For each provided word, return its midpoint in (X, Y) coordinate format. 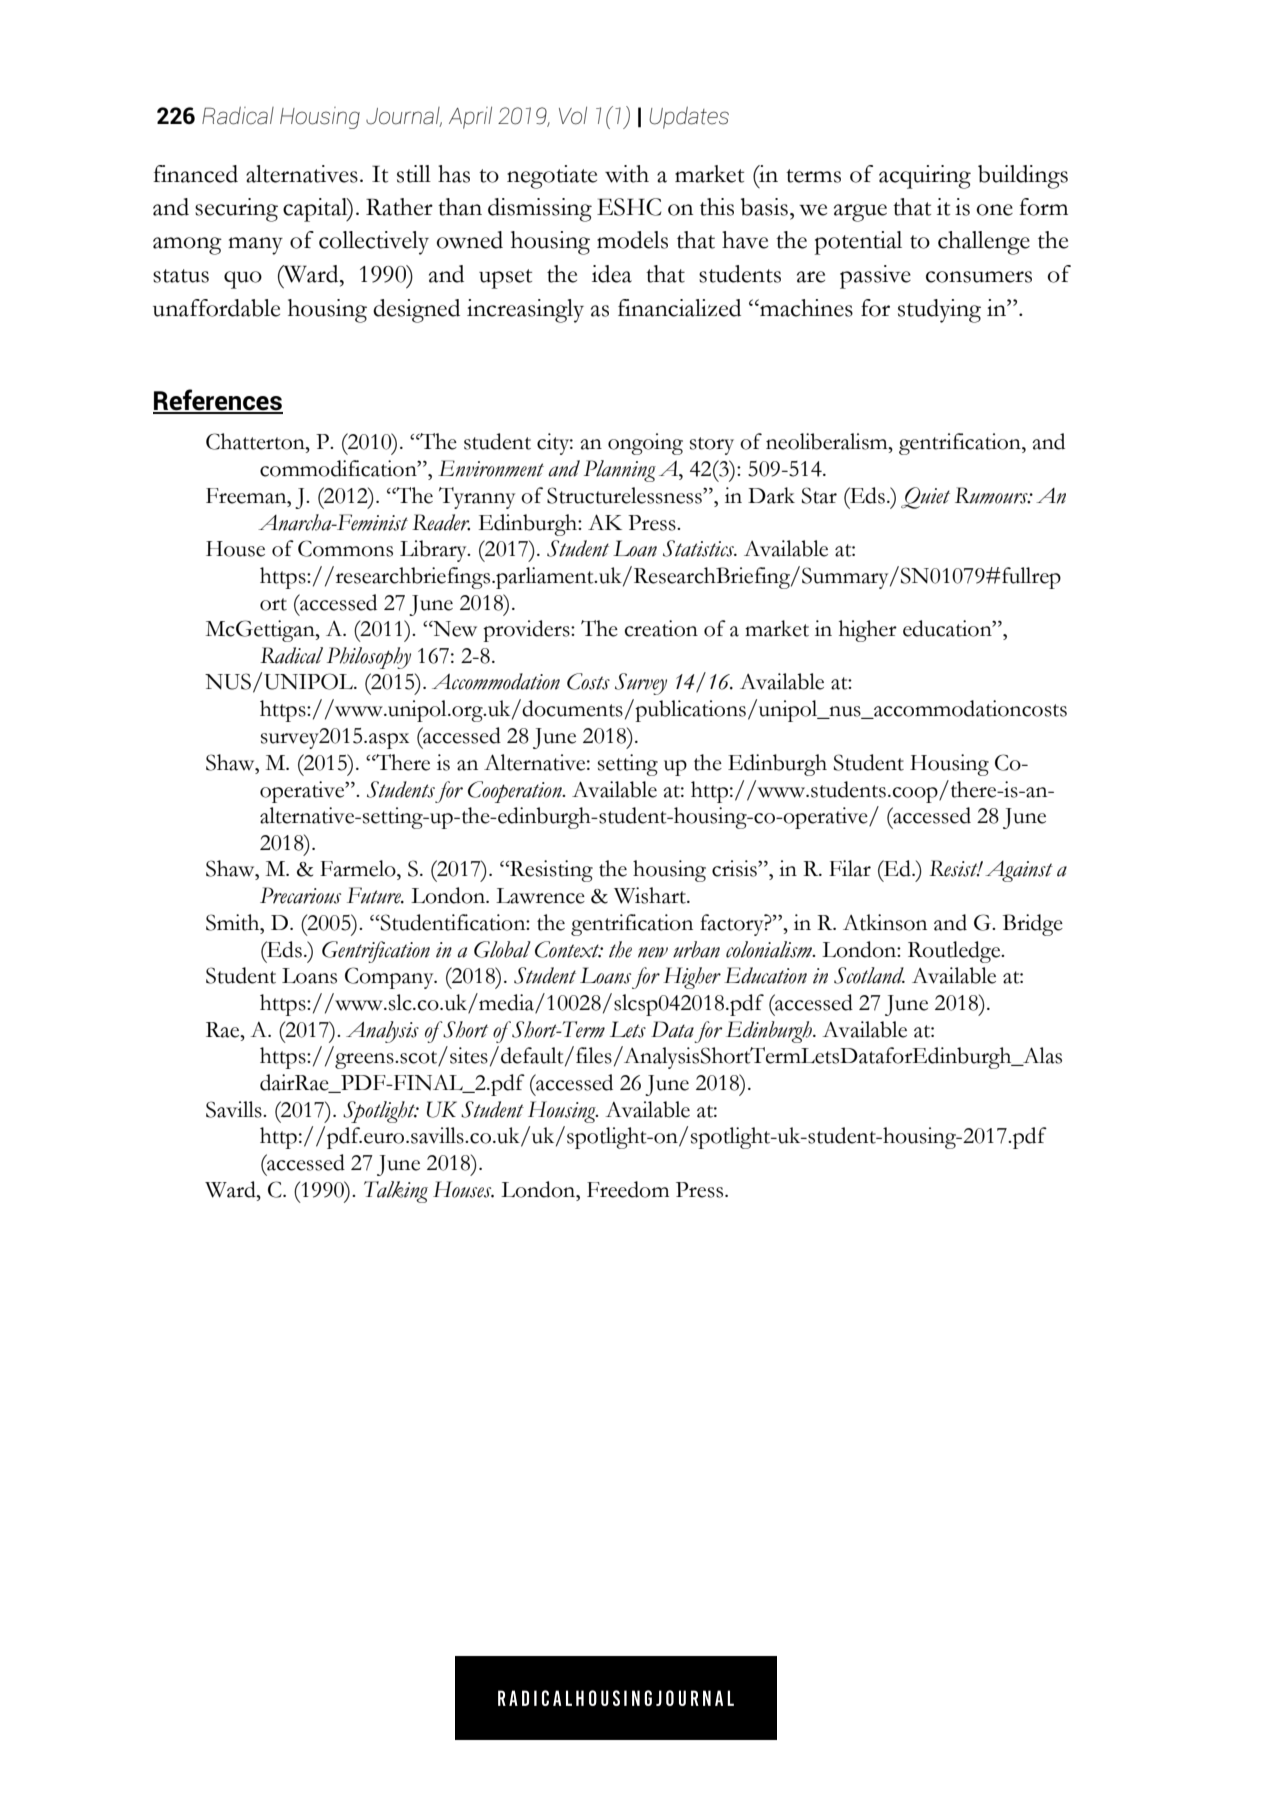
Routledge (955, 952)
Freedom (628, 1189)
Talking (396, 1192)
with (627, 174)
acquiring (925, 177)
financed (195, 174)
